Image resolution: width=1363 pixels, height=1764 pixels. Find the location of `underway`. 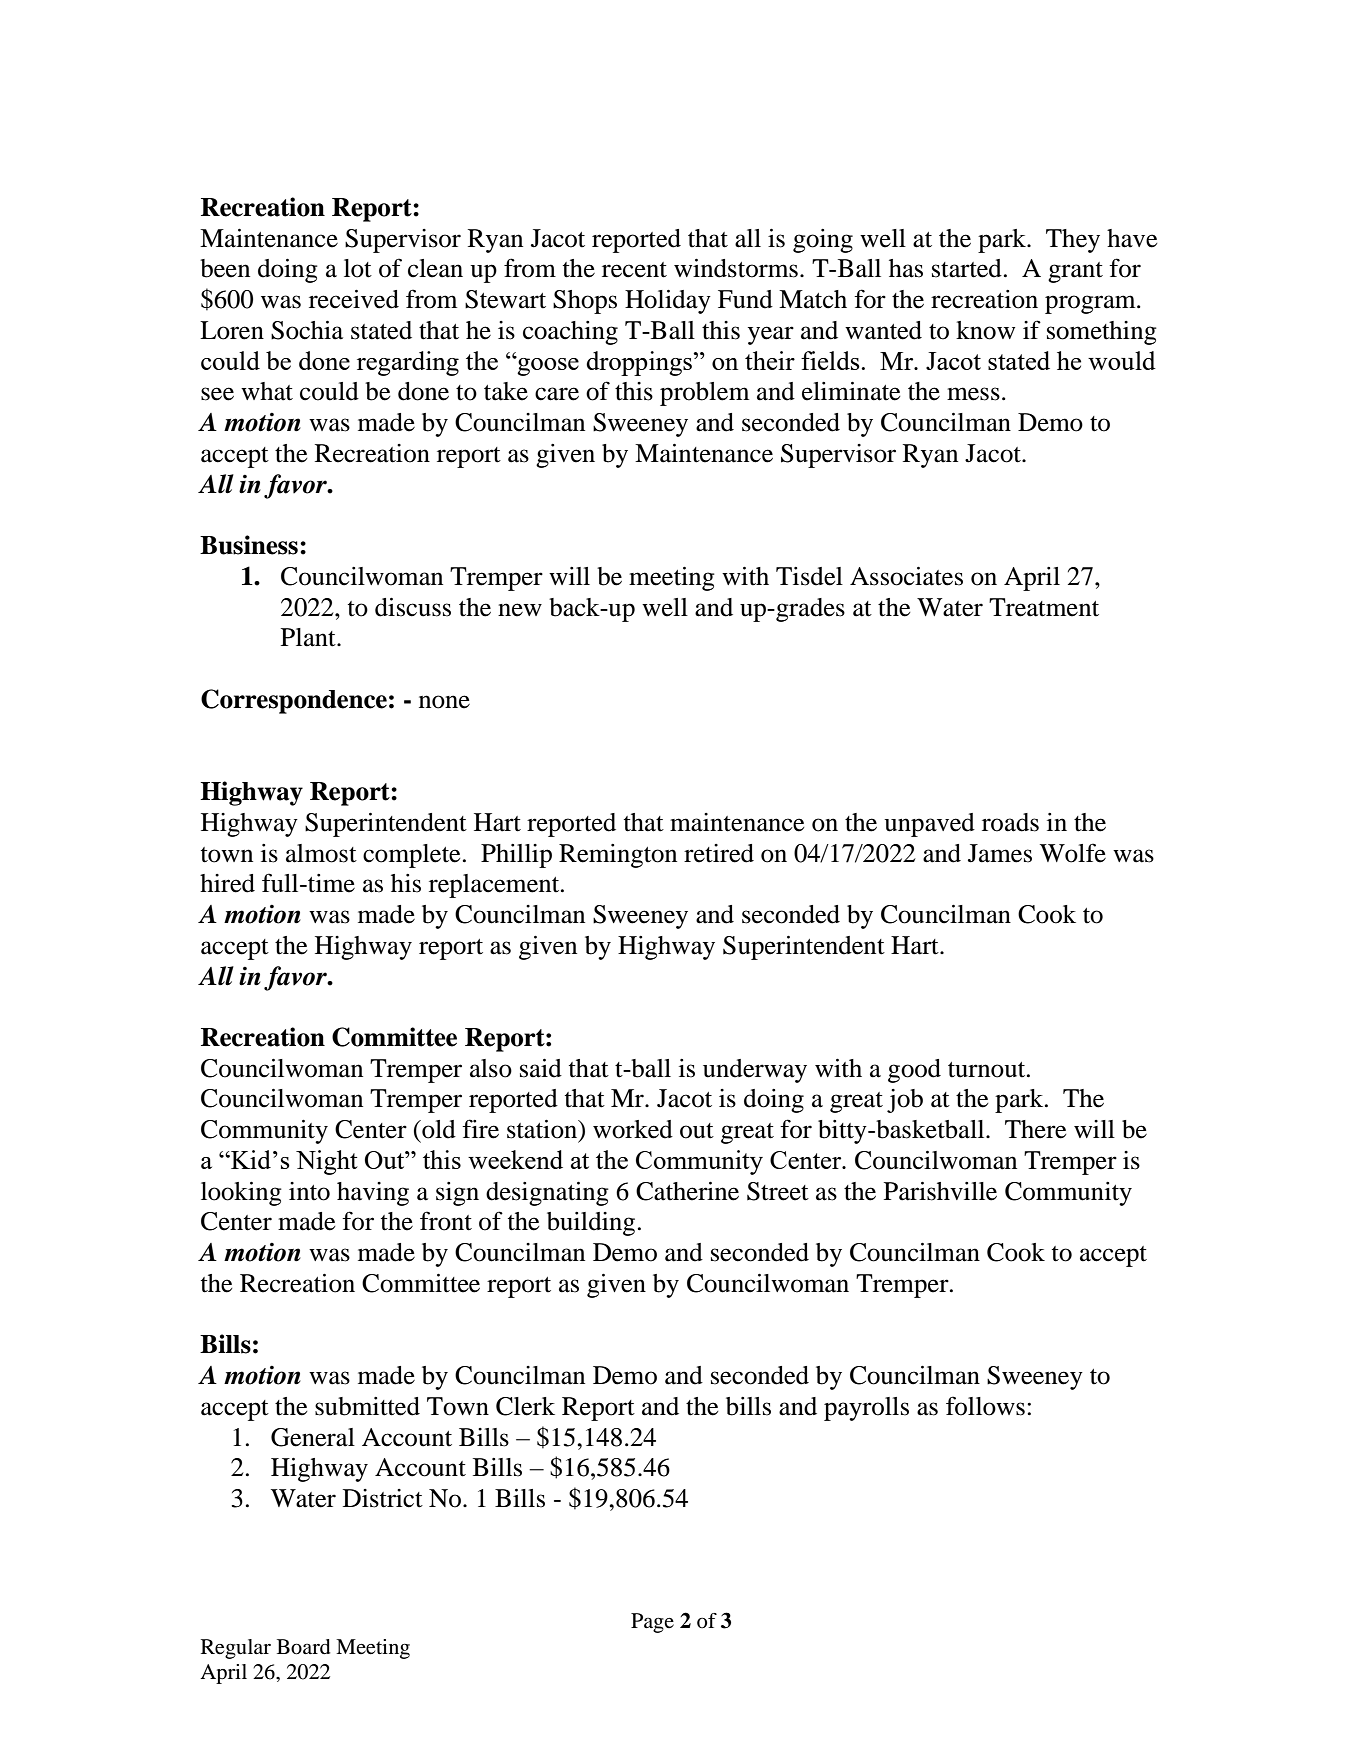

underway is located at coordinates (755, 1071).
